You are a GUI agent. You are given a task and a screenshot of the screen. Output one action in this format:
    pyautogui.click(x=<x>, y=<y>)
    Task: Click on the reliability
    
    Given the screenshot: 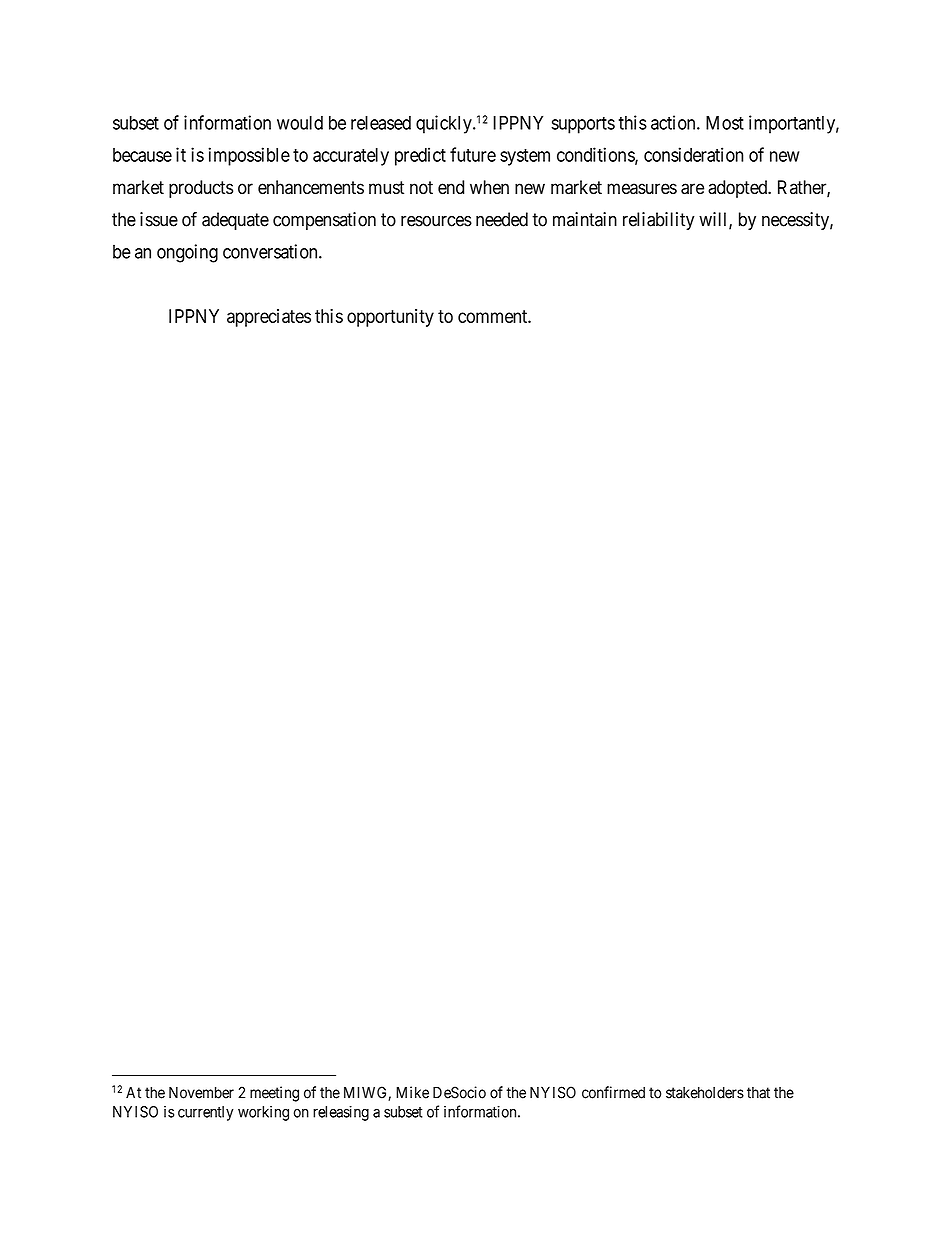 What is the action you would take?
    pyautogui.click(x=659, y=221)
